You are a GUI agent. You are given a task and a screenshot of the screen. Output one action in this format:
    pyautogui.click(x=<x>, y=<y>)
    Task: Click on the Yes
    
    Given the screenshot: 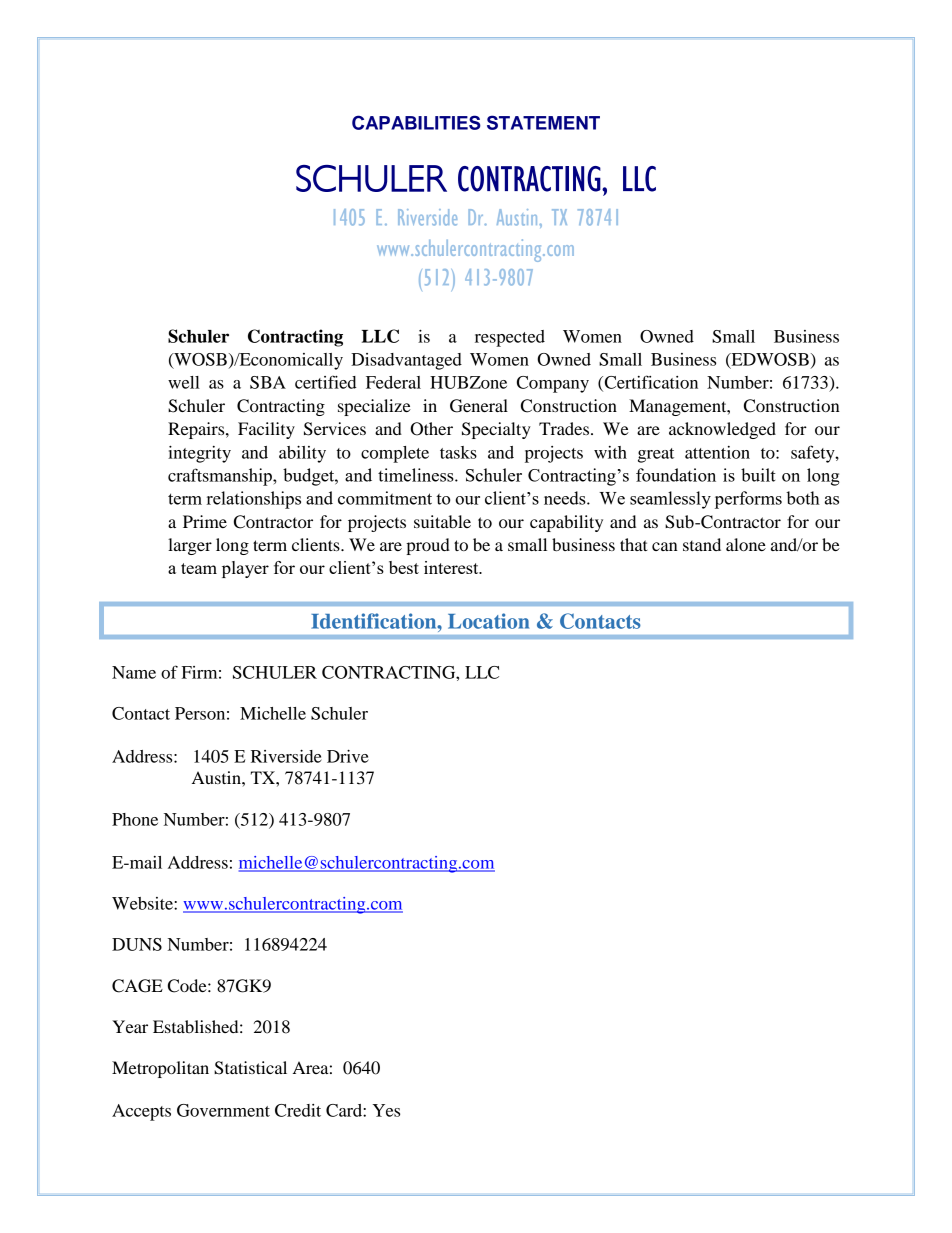 What is the action you would take?
    pyautogui.click(x=386, y=1110)
